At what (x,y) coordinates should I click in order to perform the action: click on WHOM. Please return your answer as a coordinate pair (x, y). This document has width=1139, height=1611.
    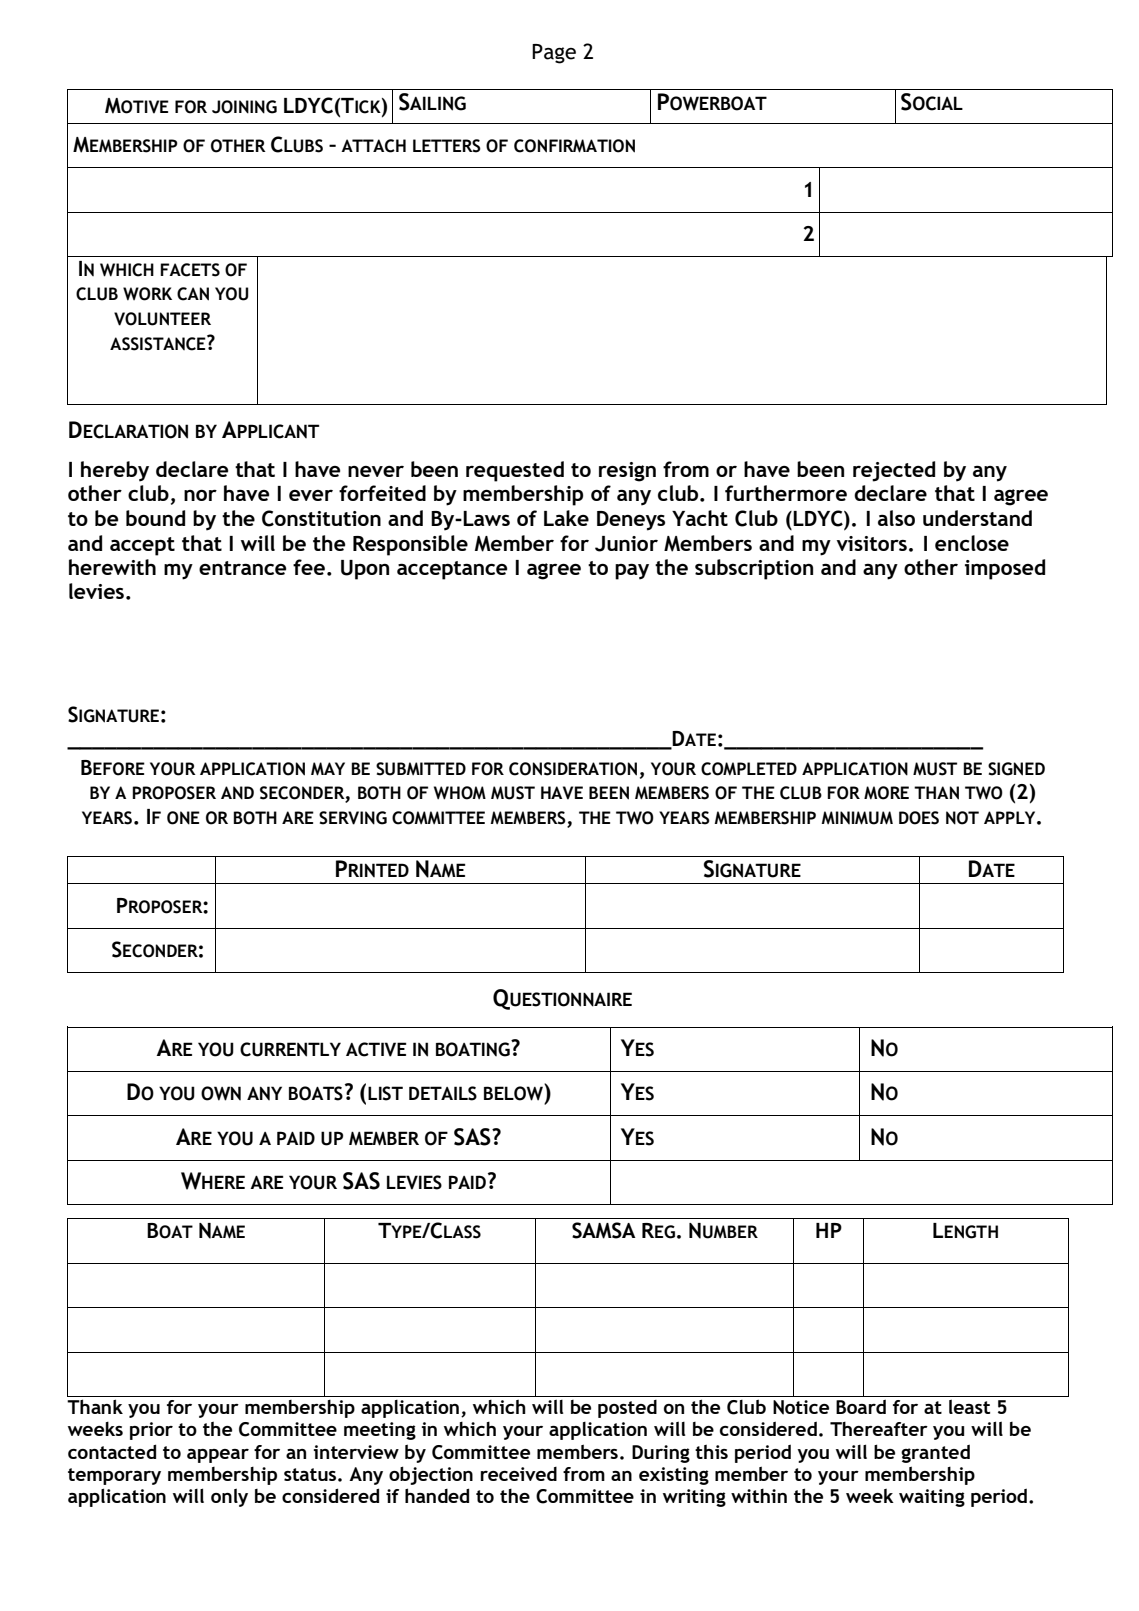
    Looking at the image, I should click on (460, 793).
